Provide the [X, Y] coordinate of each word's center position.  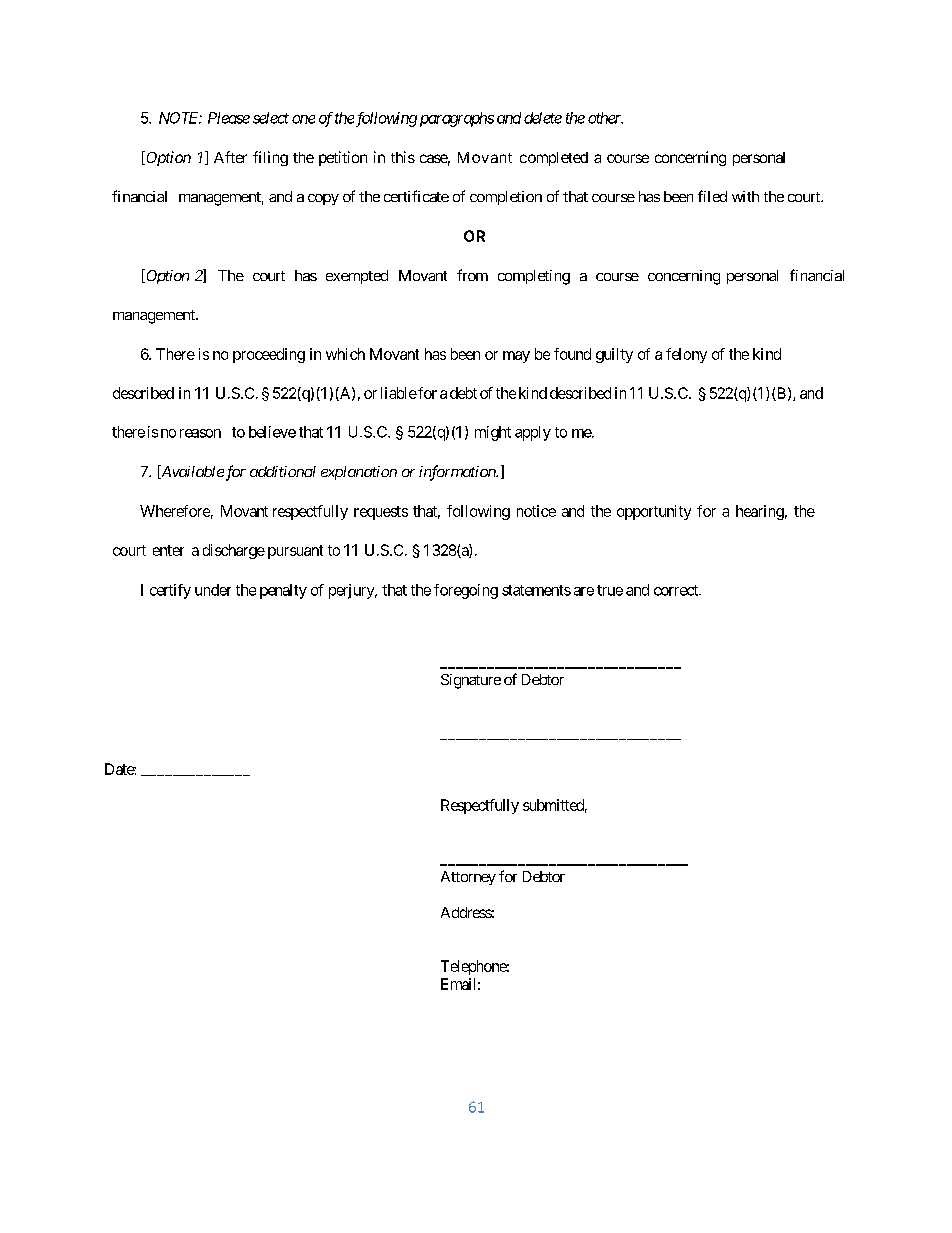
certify [170, 591]
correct [677, 590]
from [472, 275]
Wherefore [175, 511]
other [605, 118]
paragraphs [457, 119]
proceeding [269, 355]
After [230, 157]
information [458, 473]
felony [686, 355]
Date [120, 769]
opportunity [654, 512]
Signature [471, 681]
